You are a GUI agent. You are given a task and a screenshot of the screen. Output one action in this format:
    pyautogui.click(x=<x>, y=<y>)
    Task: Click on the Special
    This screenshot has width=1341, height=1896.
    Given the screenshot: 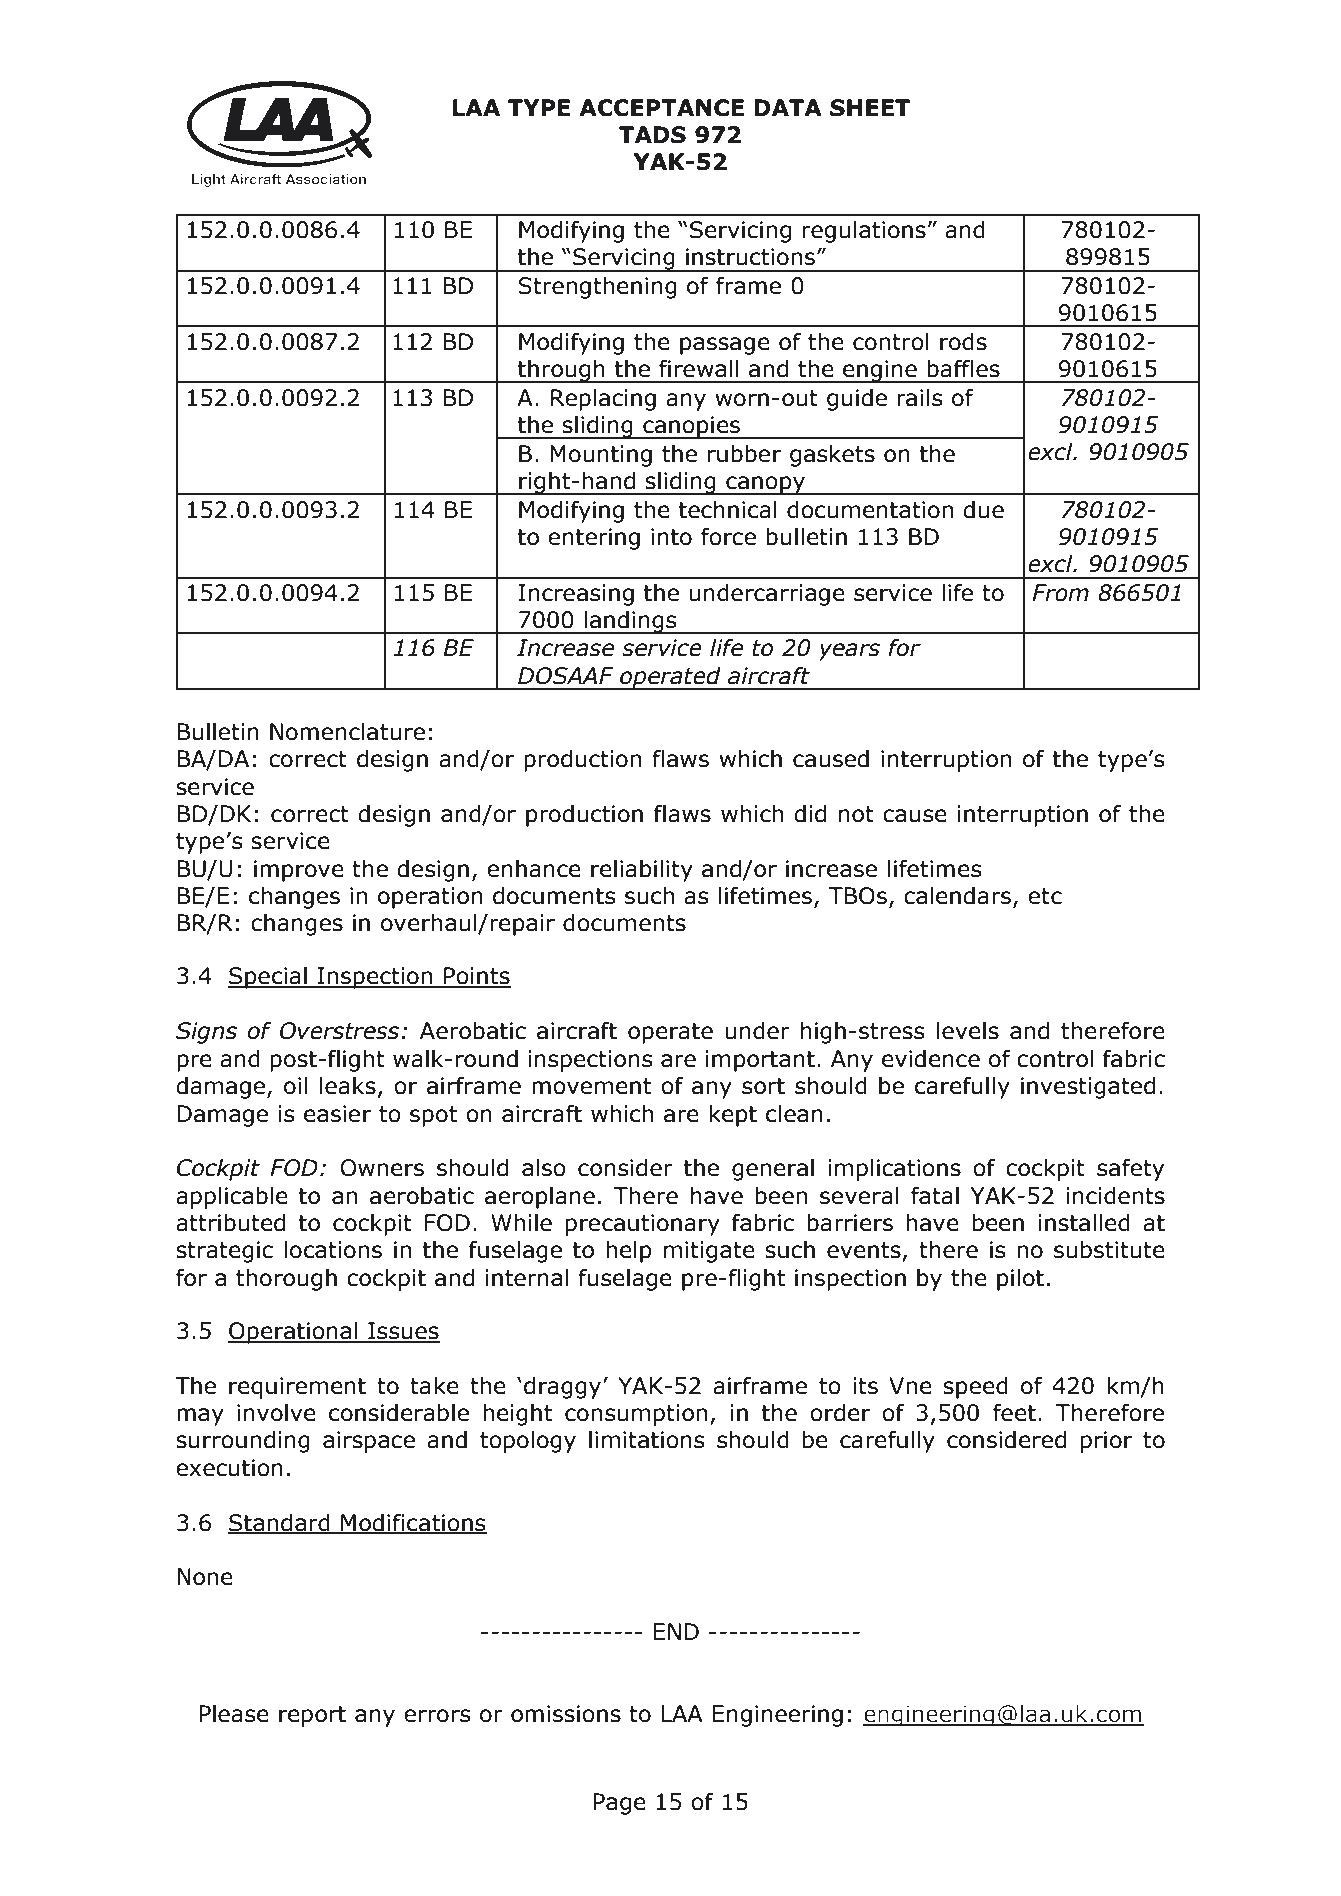 What is the action you would take?
    pyautogui.click(x=268, y=977)
